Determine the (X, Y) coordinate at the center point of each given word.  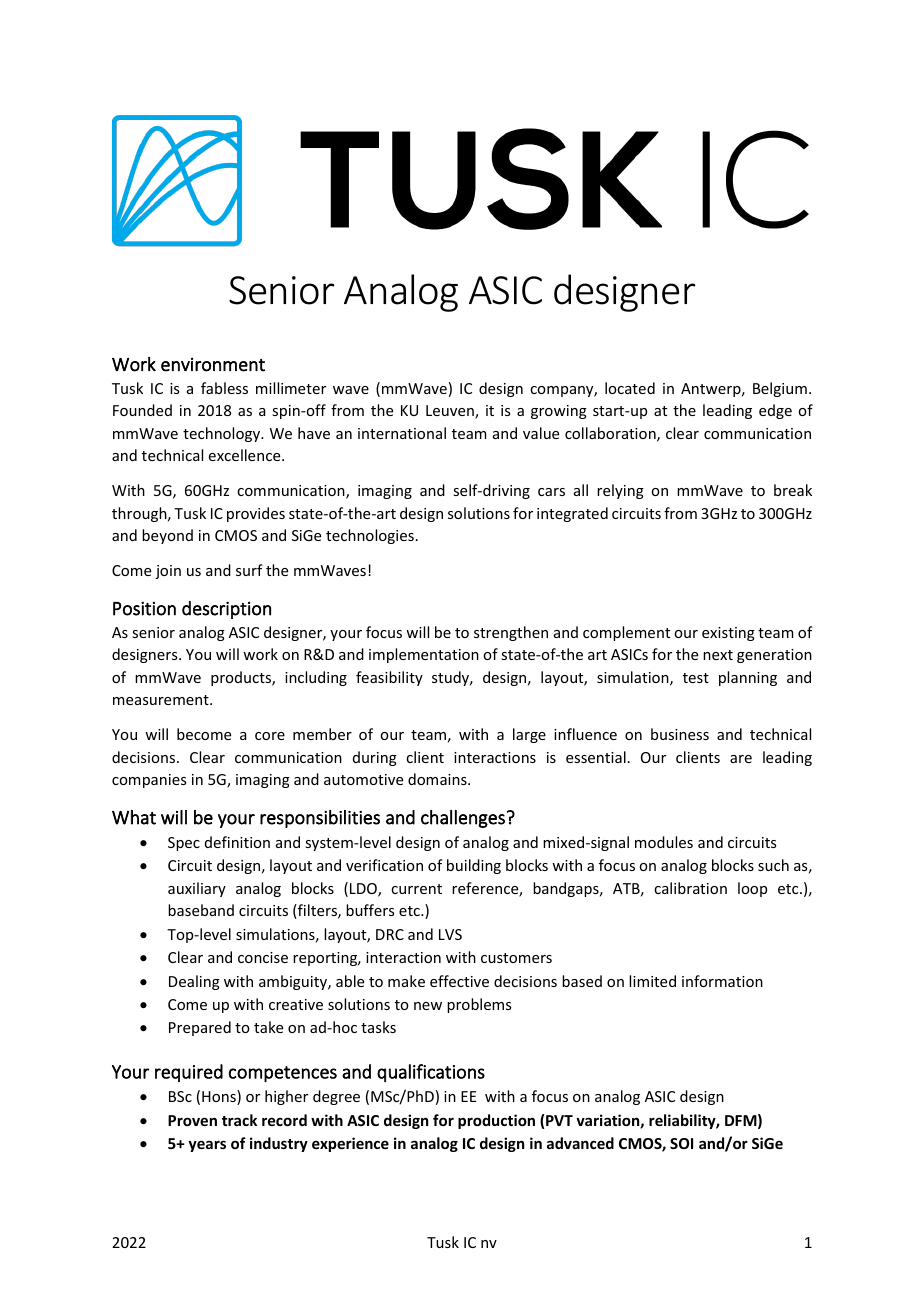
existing (728, 634)
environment (213, 364)
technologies (370, 536)
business (680, 734)
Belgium (780, 389)
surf (249, 570)
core (270, 736)
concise (263, 957)
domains (438, 779)
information (722, 981)
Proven (192, 1120)
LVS (450, 934)
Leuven (451, 412)
